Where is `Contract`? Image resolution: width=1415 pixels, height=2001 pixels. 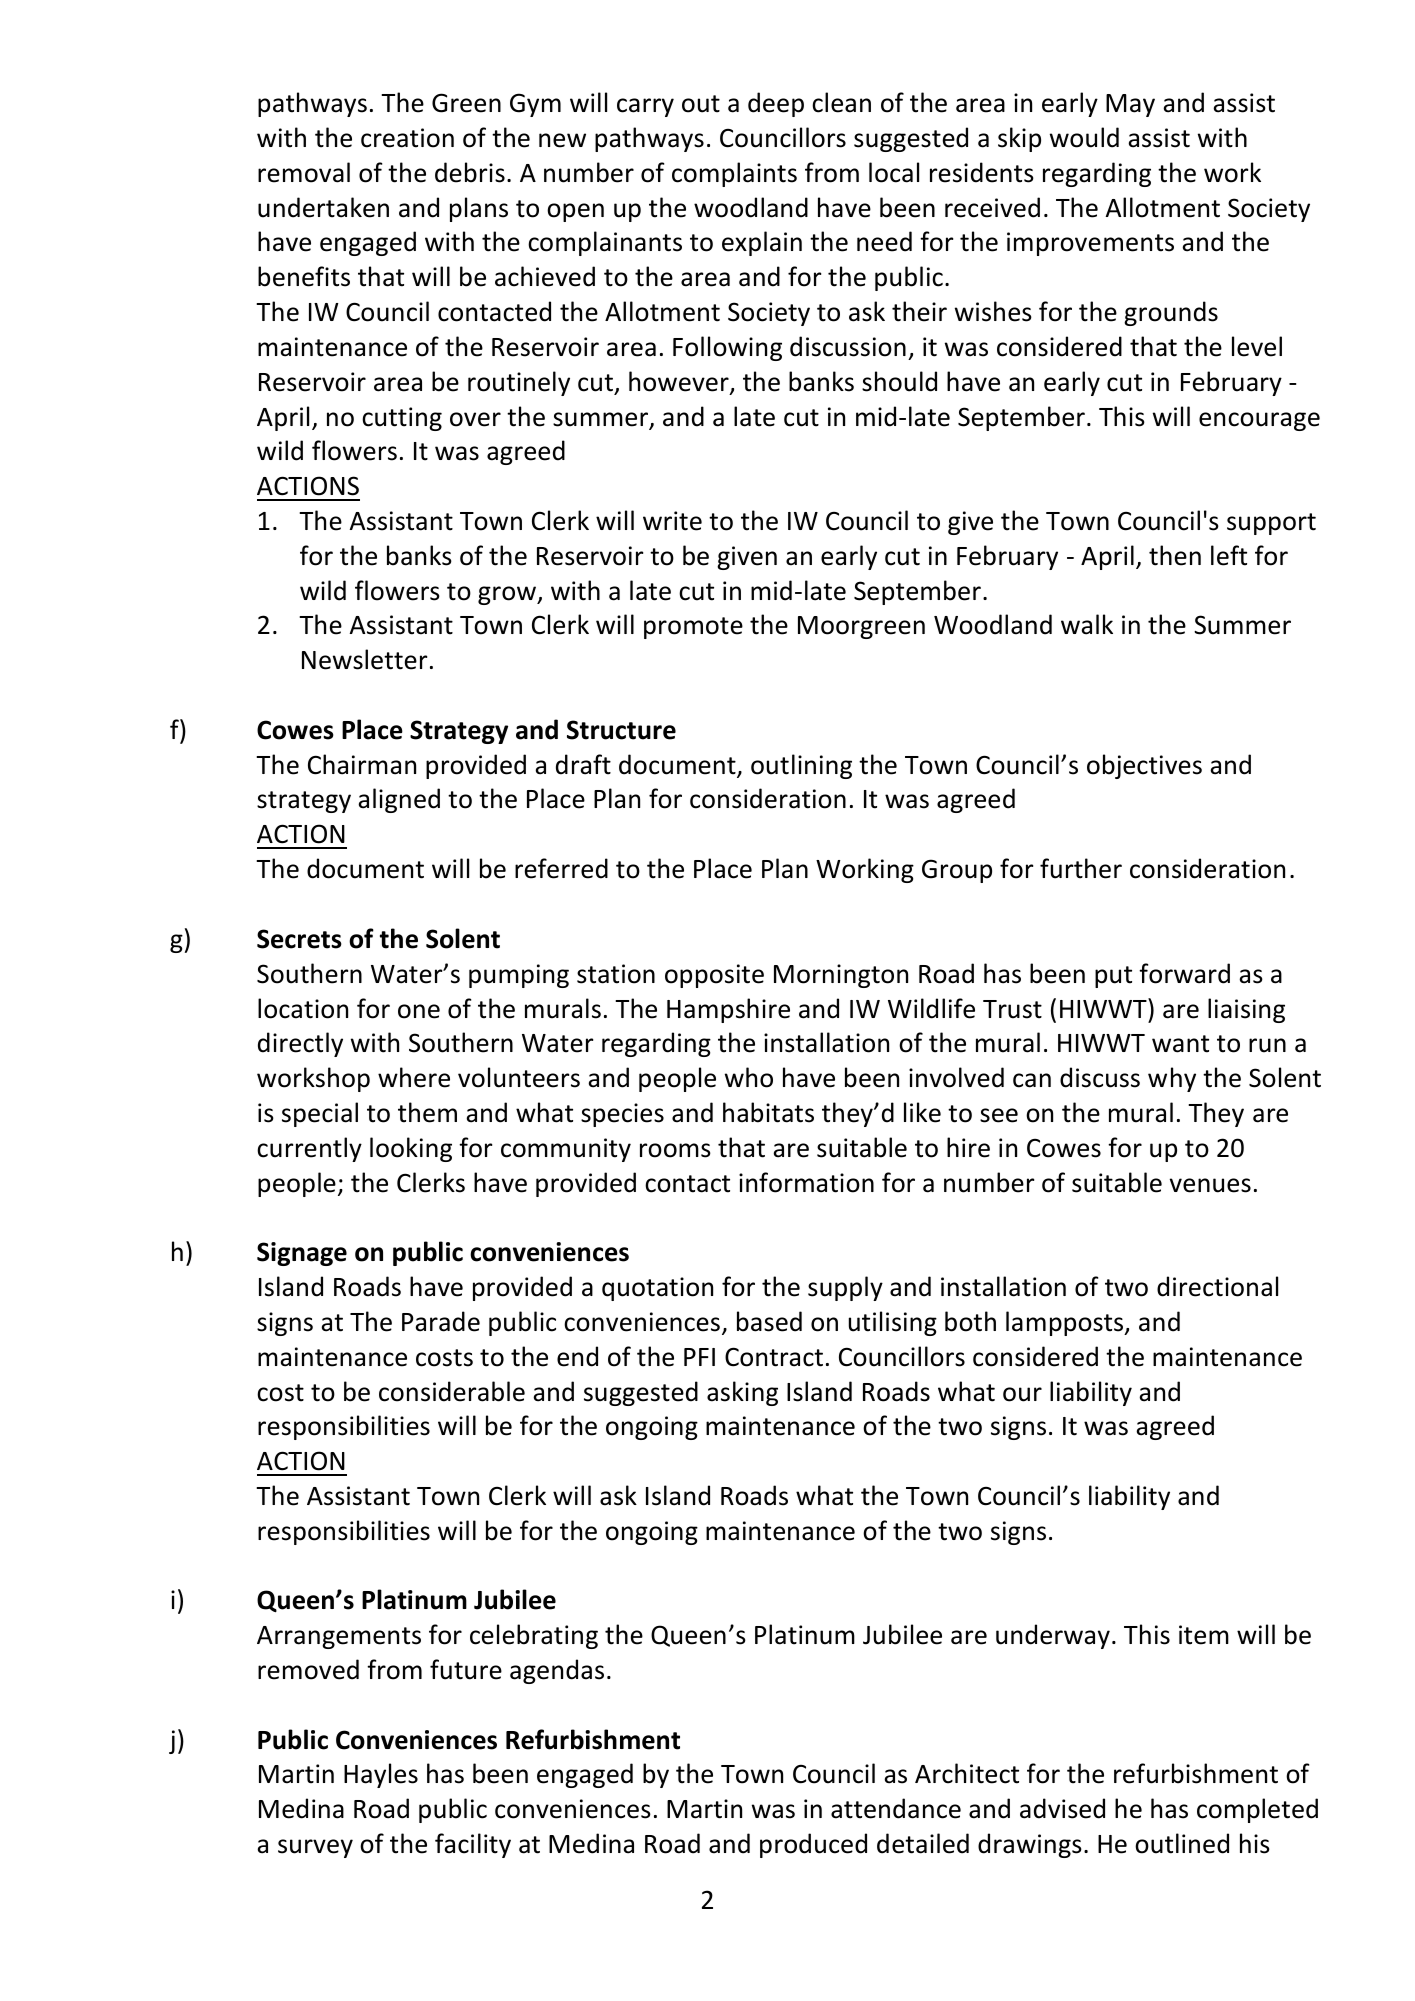 Contract is located at coordinates (774, 1357).
